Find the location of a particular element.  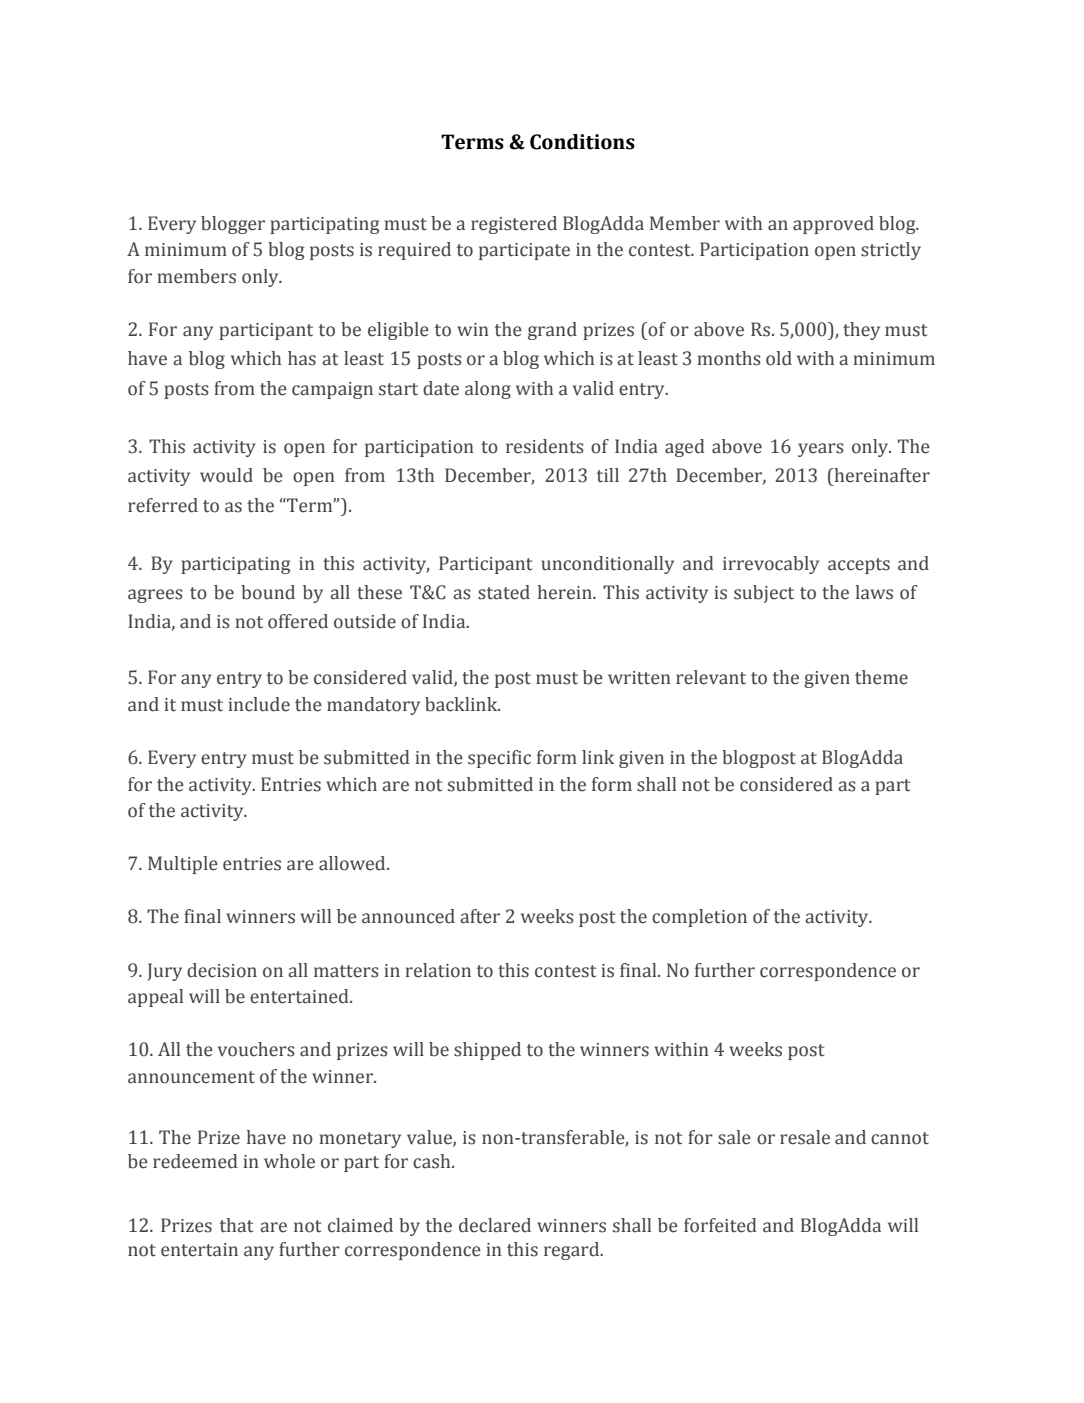

stated is located at coordinates (504, 592).
